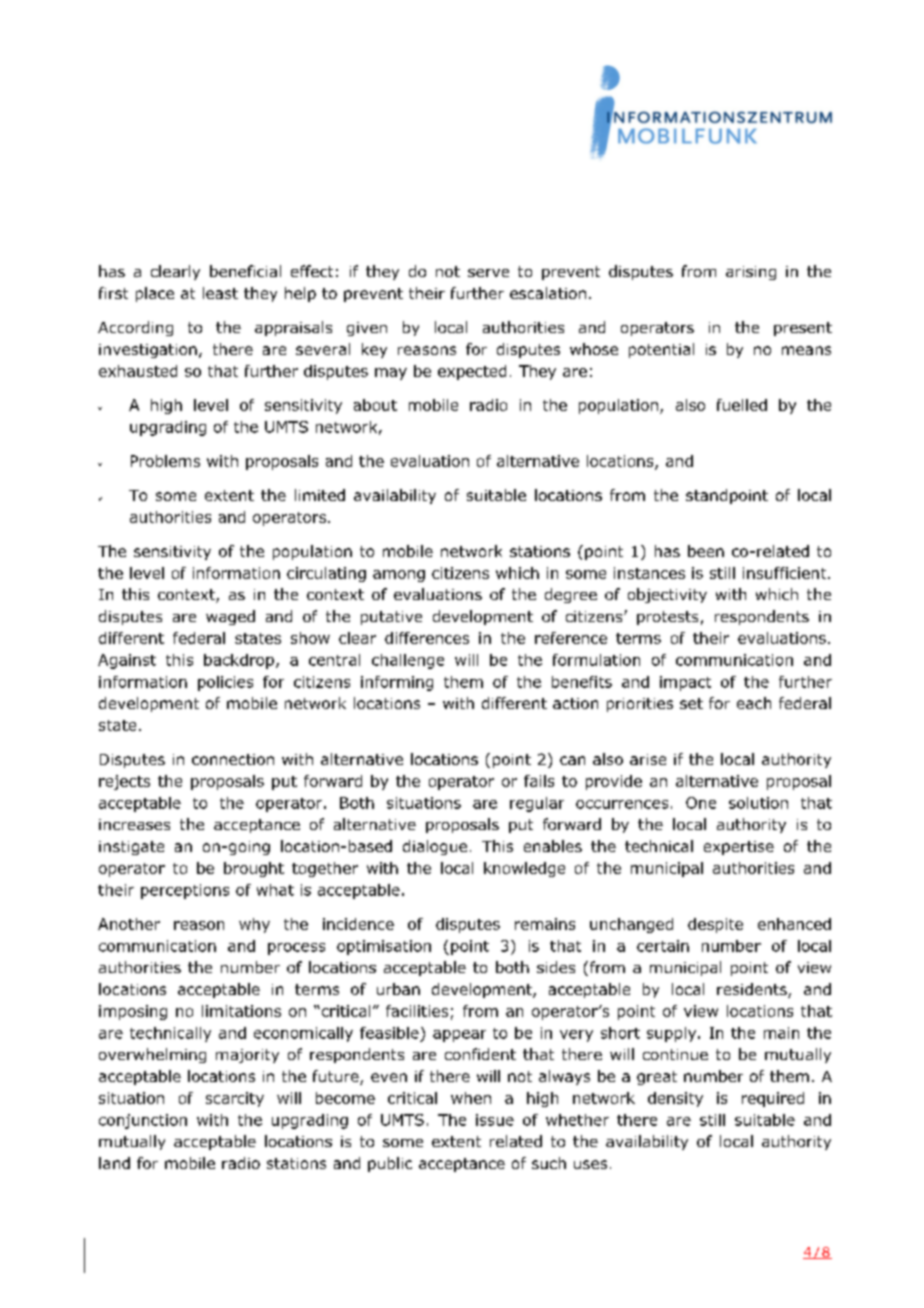 Image resolution: width=924 pixels, height=1308 pixels. Describe the element at coordinates (435, 847) in the page. I see `dialogue` at that location.
